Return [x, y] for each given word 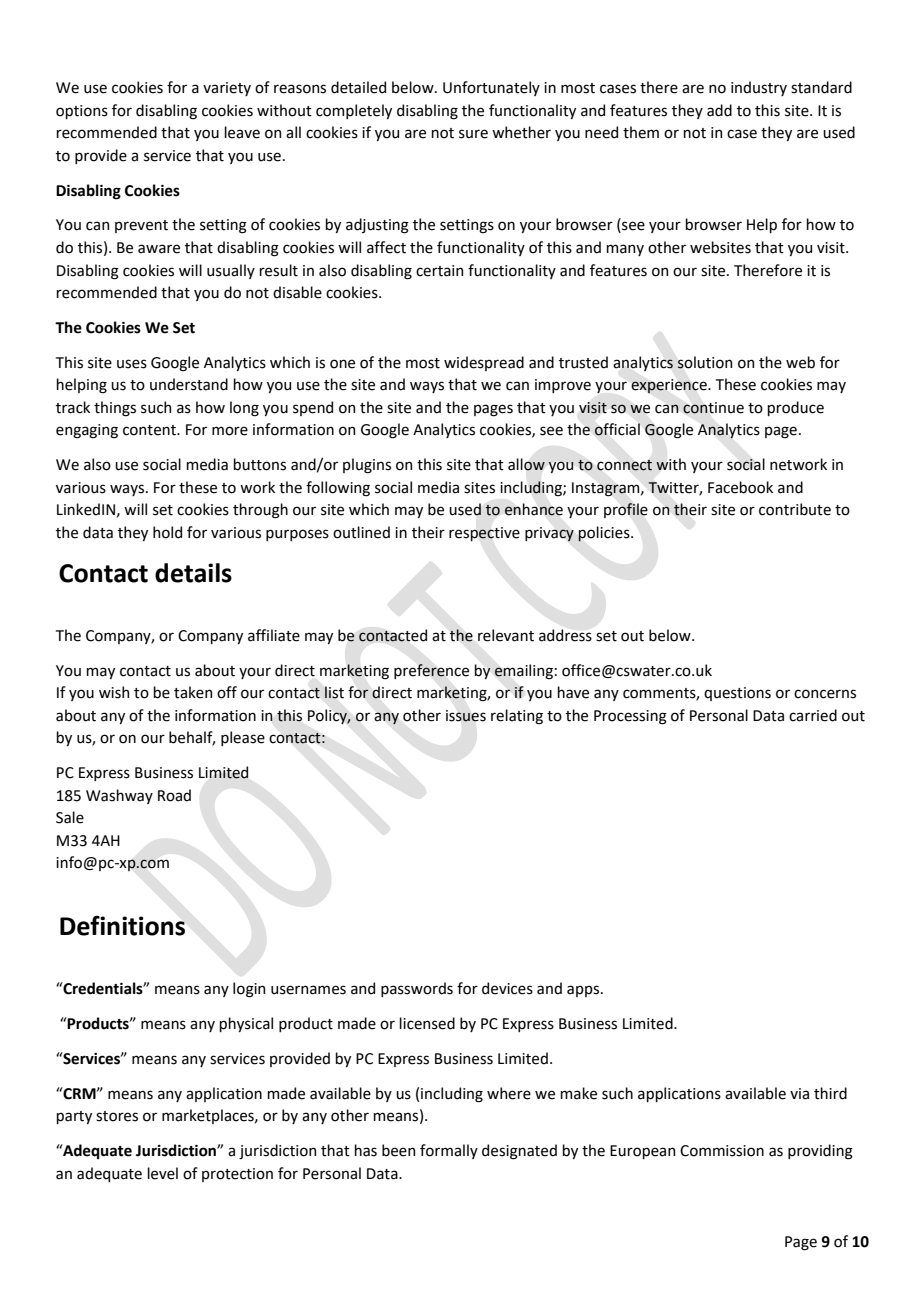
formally [449, 1151]
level [162, 1173]
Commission [722, 1151]
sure [473, 134]
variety [227, 89]
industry [759, 88]
